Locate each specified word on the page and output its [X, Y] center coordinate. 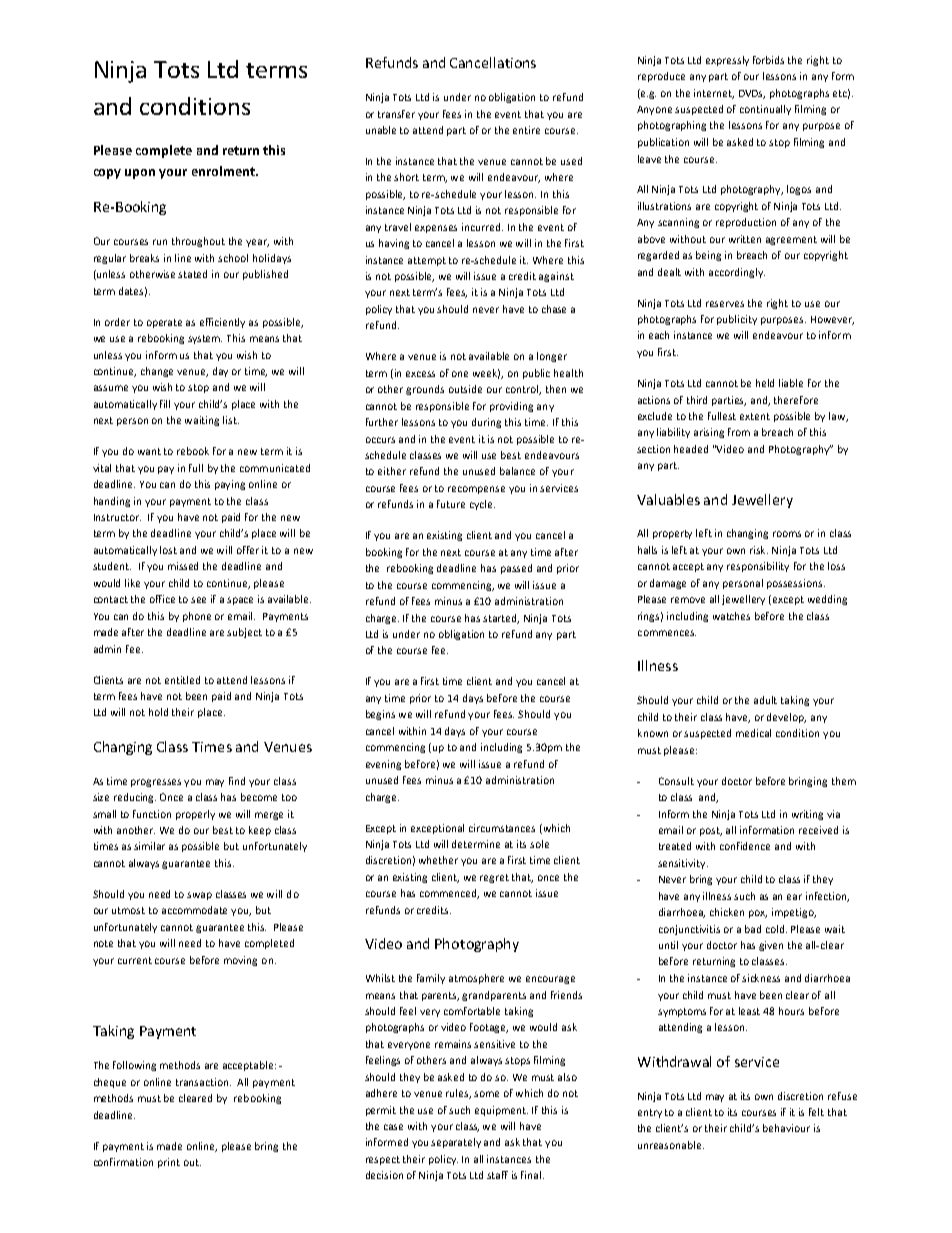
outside [465, 389]
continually [765, 110]
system [205, 339]
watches [731, 616]
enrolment [224, 171]
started [501, 619]
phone [197, 617]
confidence [745, 846]
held [765, 383]
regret [494, 878]
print [169, 1163]
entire [526, 130]
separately [456, 1143]
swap [199, 896]
